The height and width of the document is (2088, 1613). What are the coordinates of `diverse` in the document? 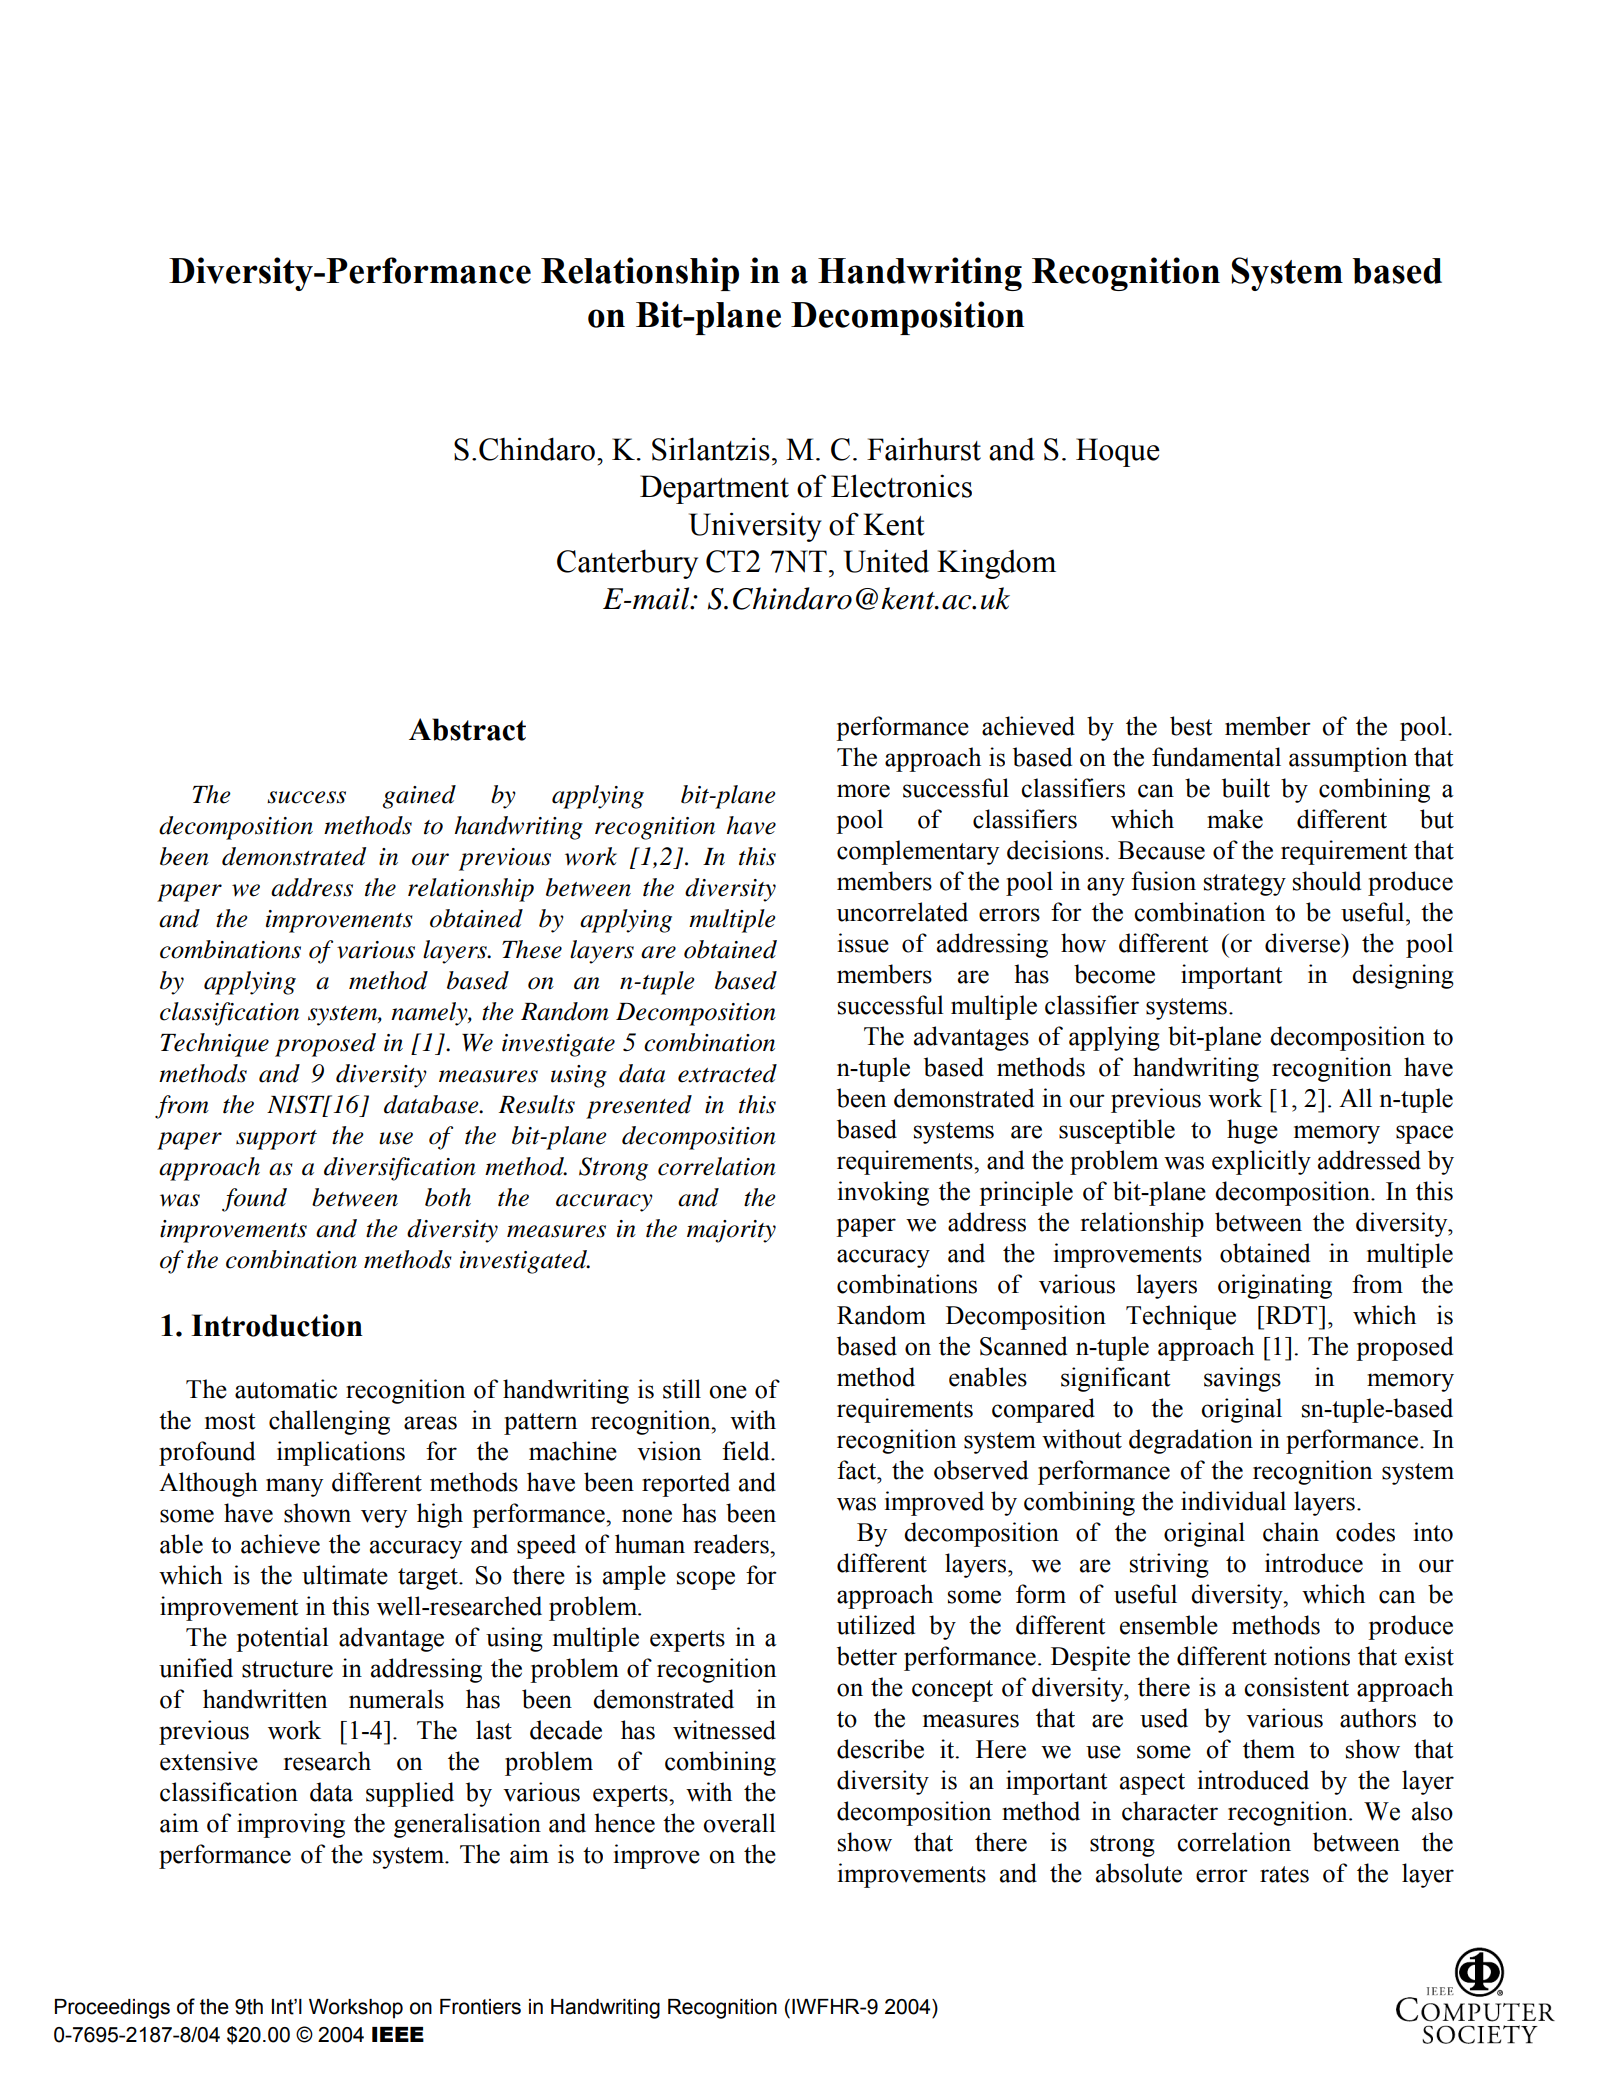 It's located at (1303, 943).
